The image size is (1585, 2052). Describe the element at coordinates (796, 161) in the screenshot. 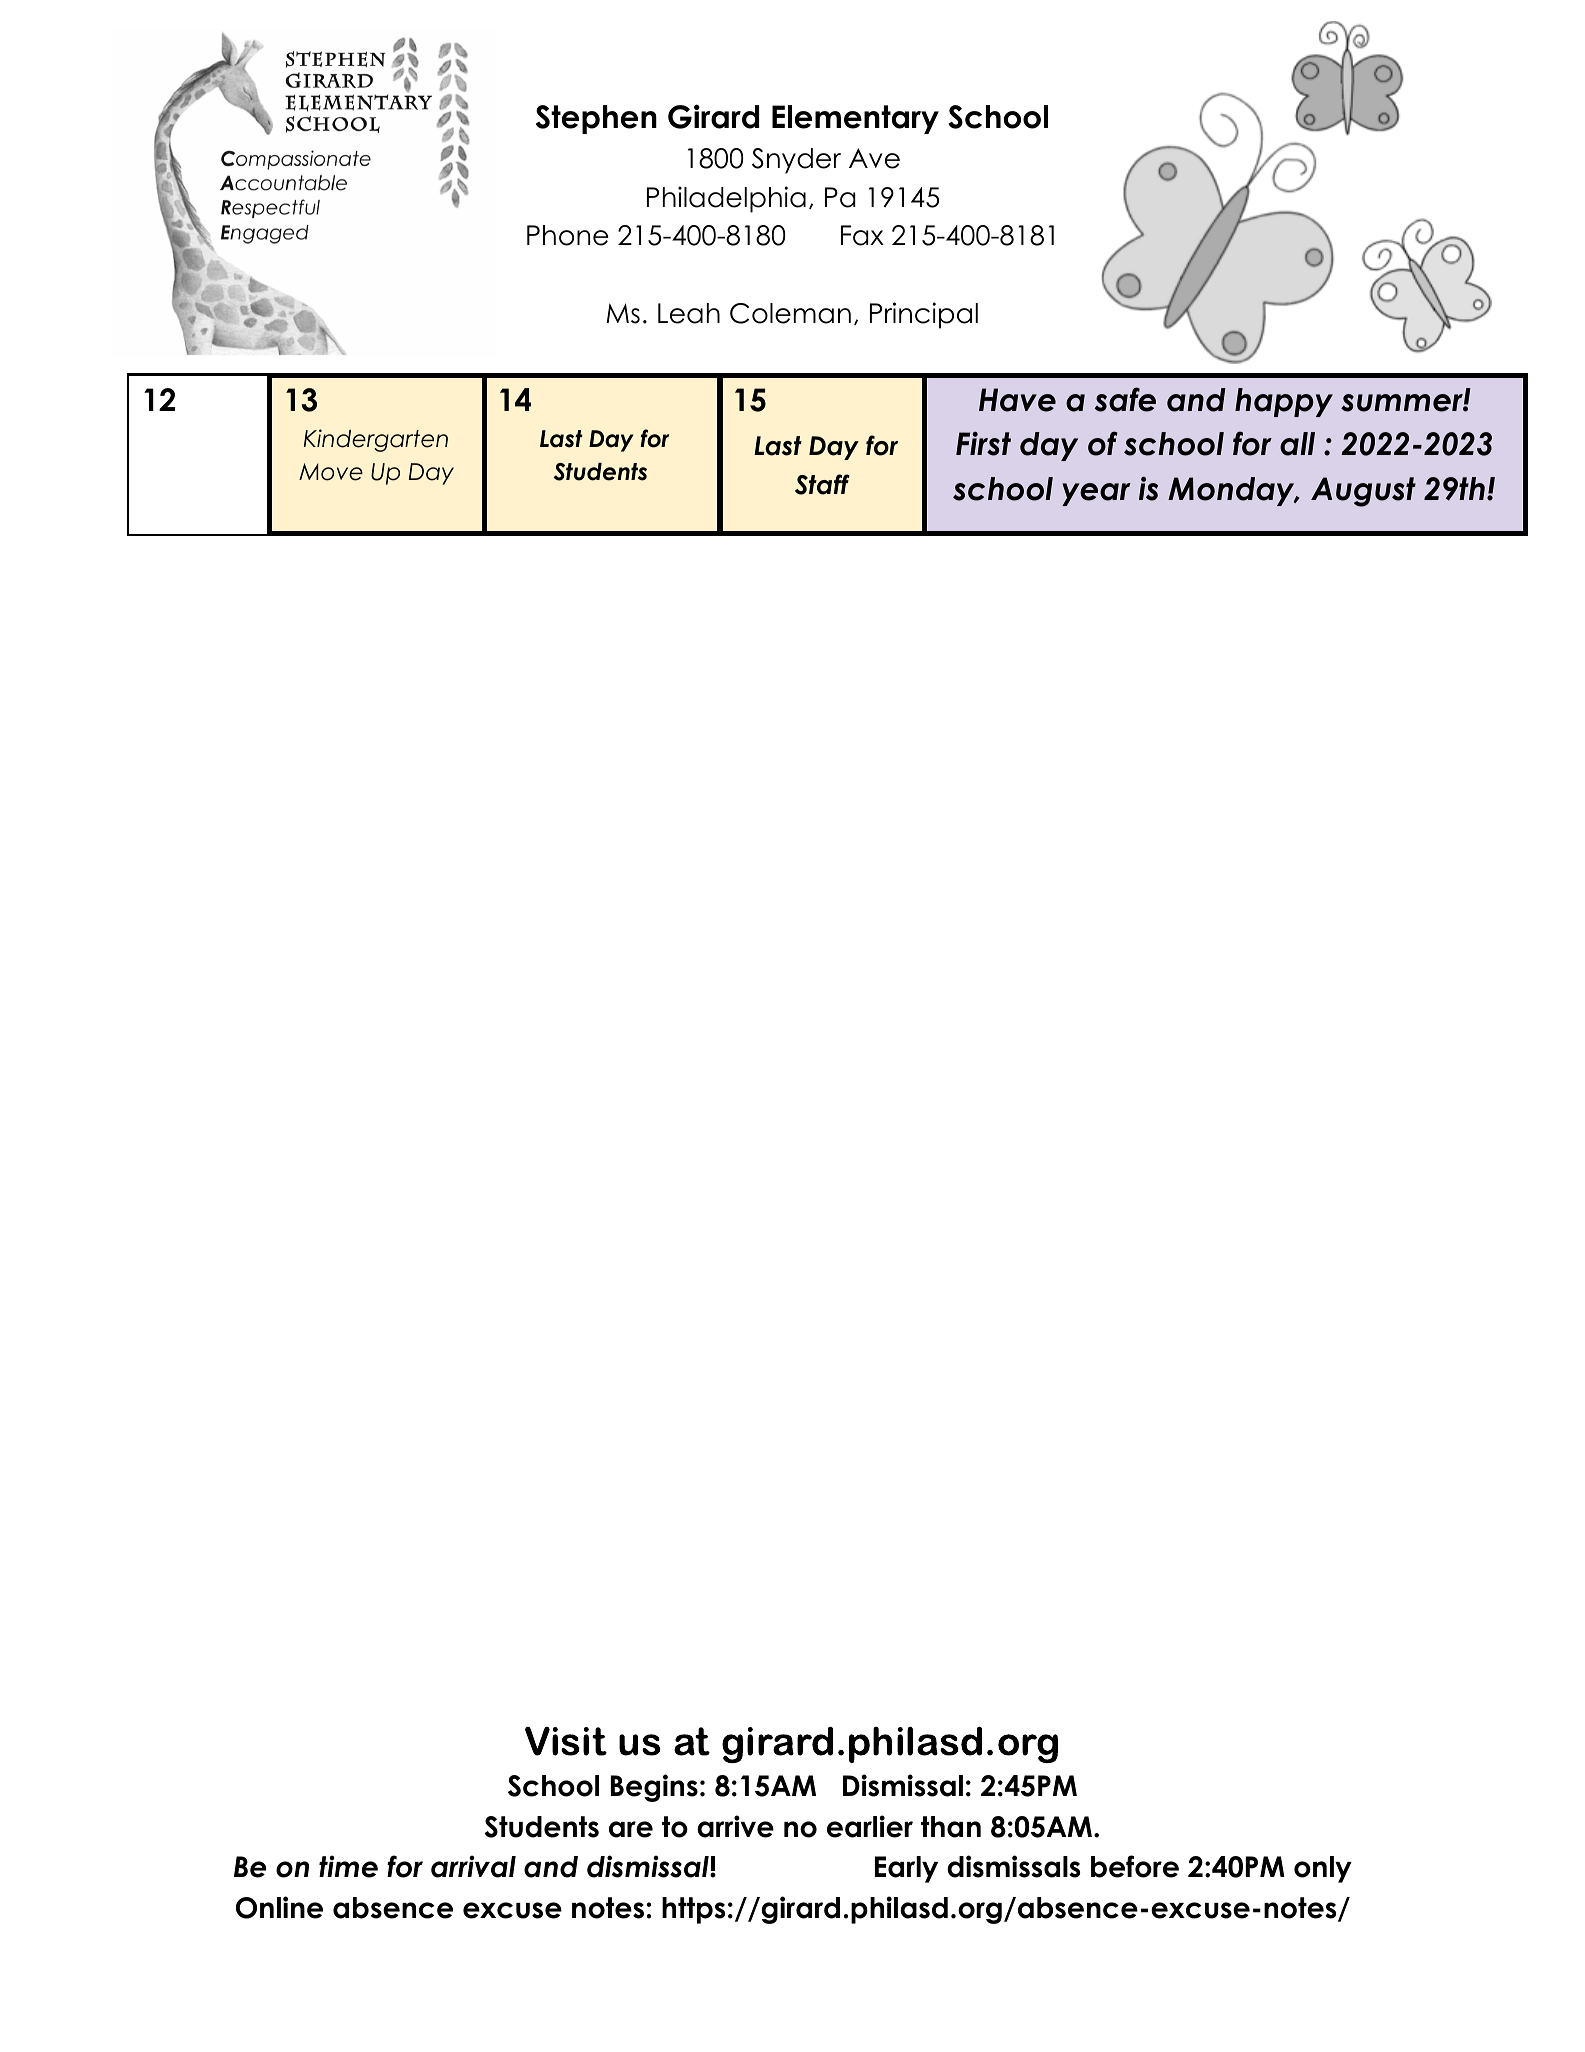

I see `Snyder` at that location.
